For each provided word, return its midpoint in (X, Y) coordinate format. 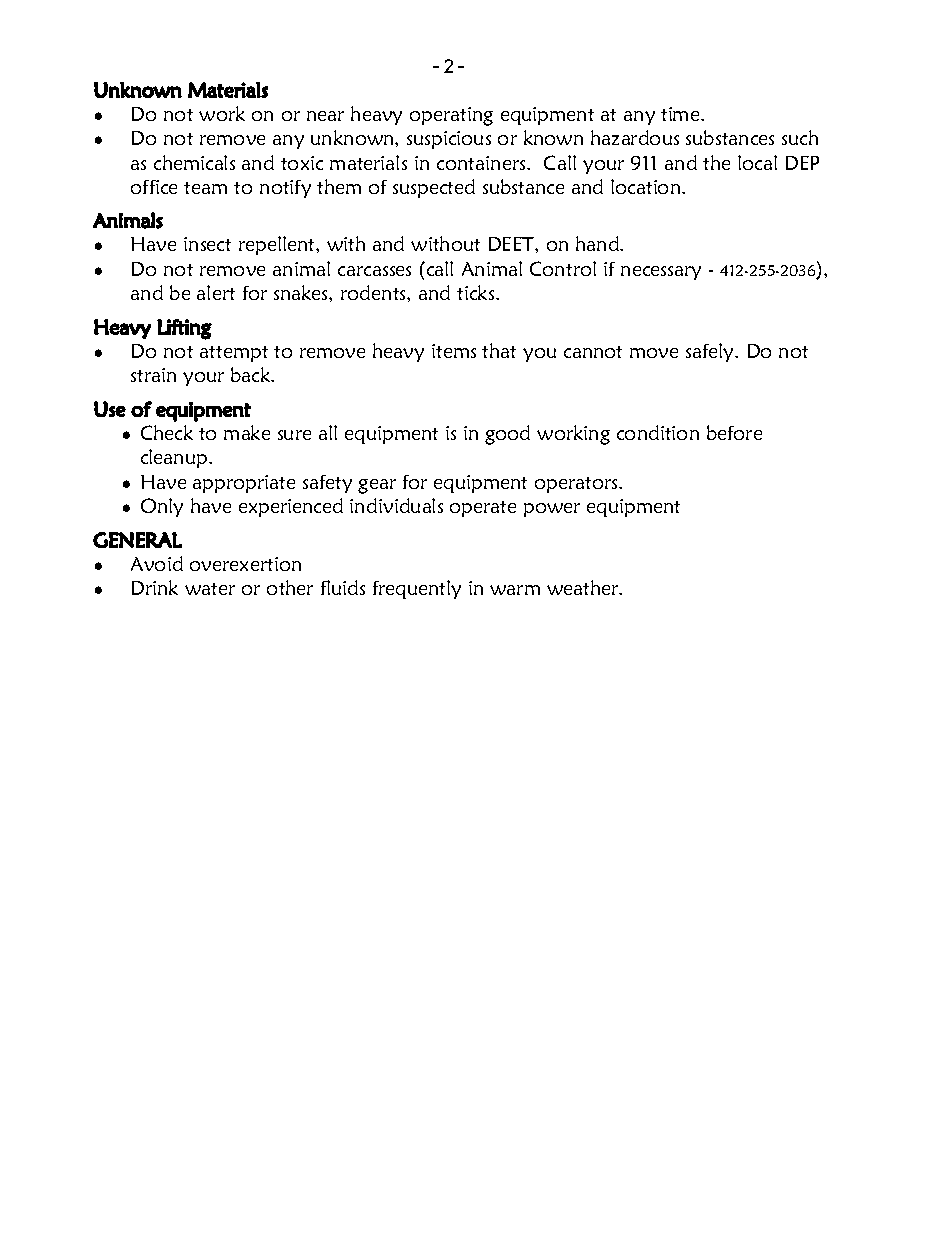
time (681, 114)
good (507, 435)
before (734, 432)
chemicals (194, 162)
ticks (477, 292)
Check (167, 432)
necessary (661, 273)
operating (451, 116)
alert (216, 292)
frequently (417, 589)
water (210, 589)
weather (584, 587)
